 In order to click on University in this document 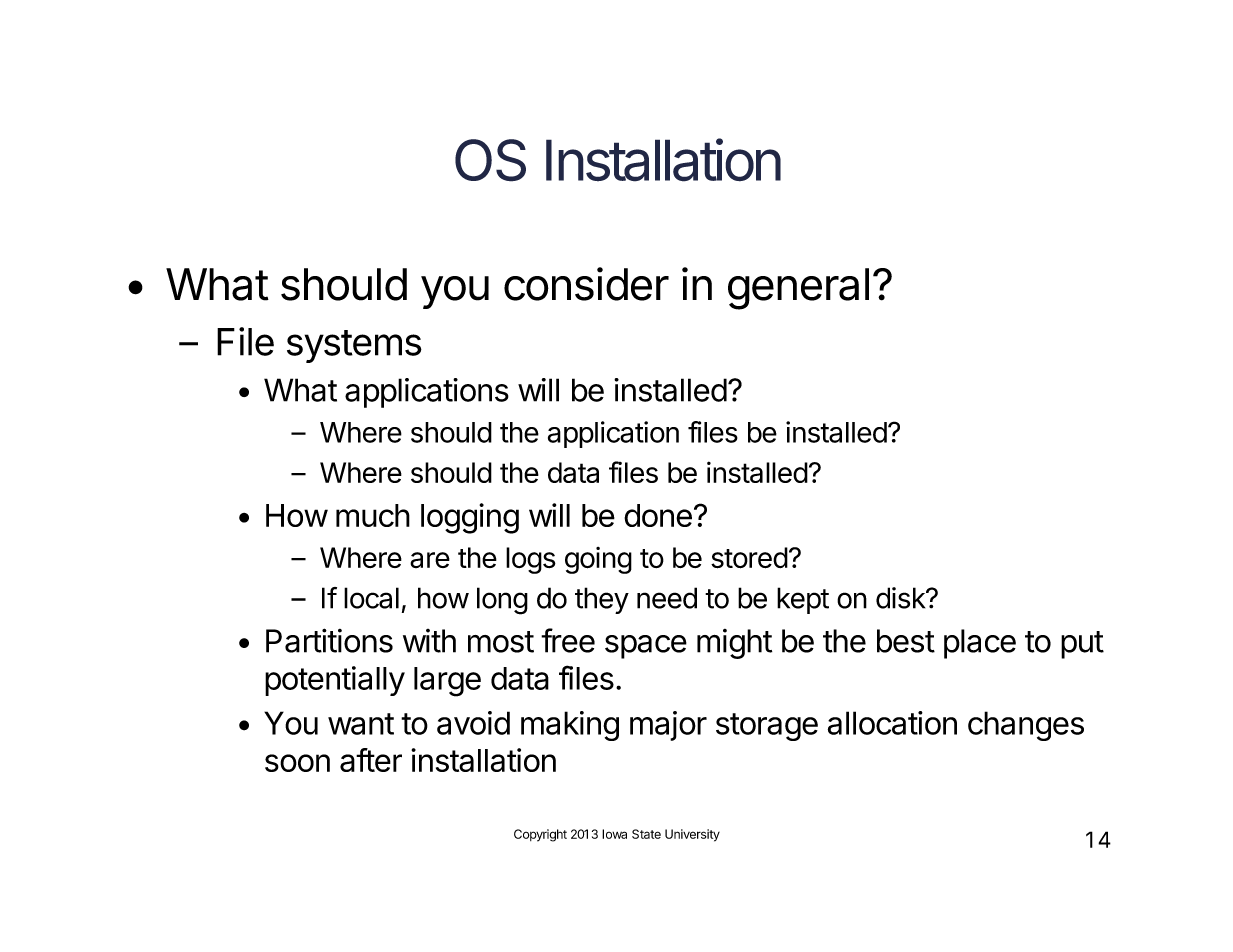, I will do `click(692, 835)`.
